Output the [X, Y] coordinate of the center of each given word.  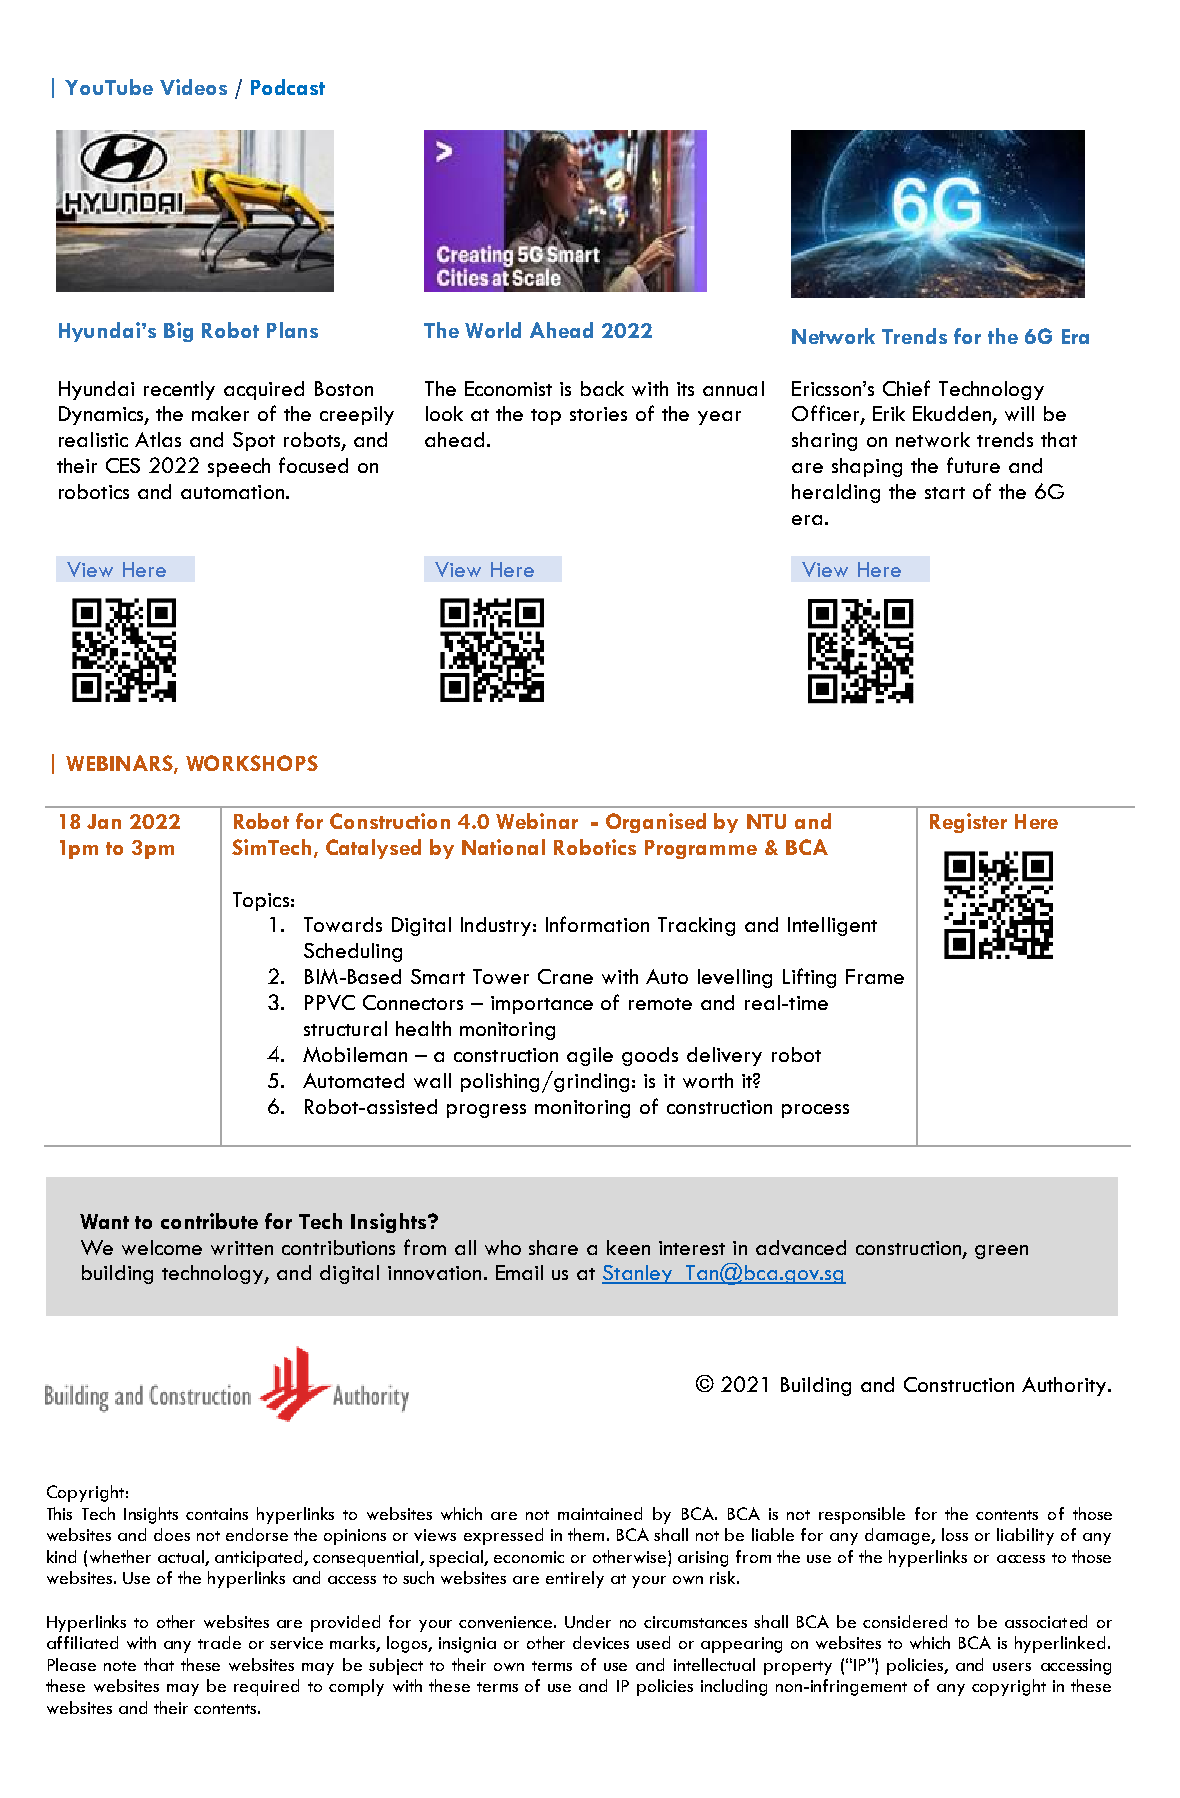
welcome [162, 1247]
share [553, 1247]
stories [598, 414]
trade [219, 1642]
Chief [906, 388]
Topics [261, 901]
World [493, 330]
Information [597, 924]
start [945, 493]
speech [239, 467]
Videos [193, 87]
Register [968, 823]
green [1001, 1252]
